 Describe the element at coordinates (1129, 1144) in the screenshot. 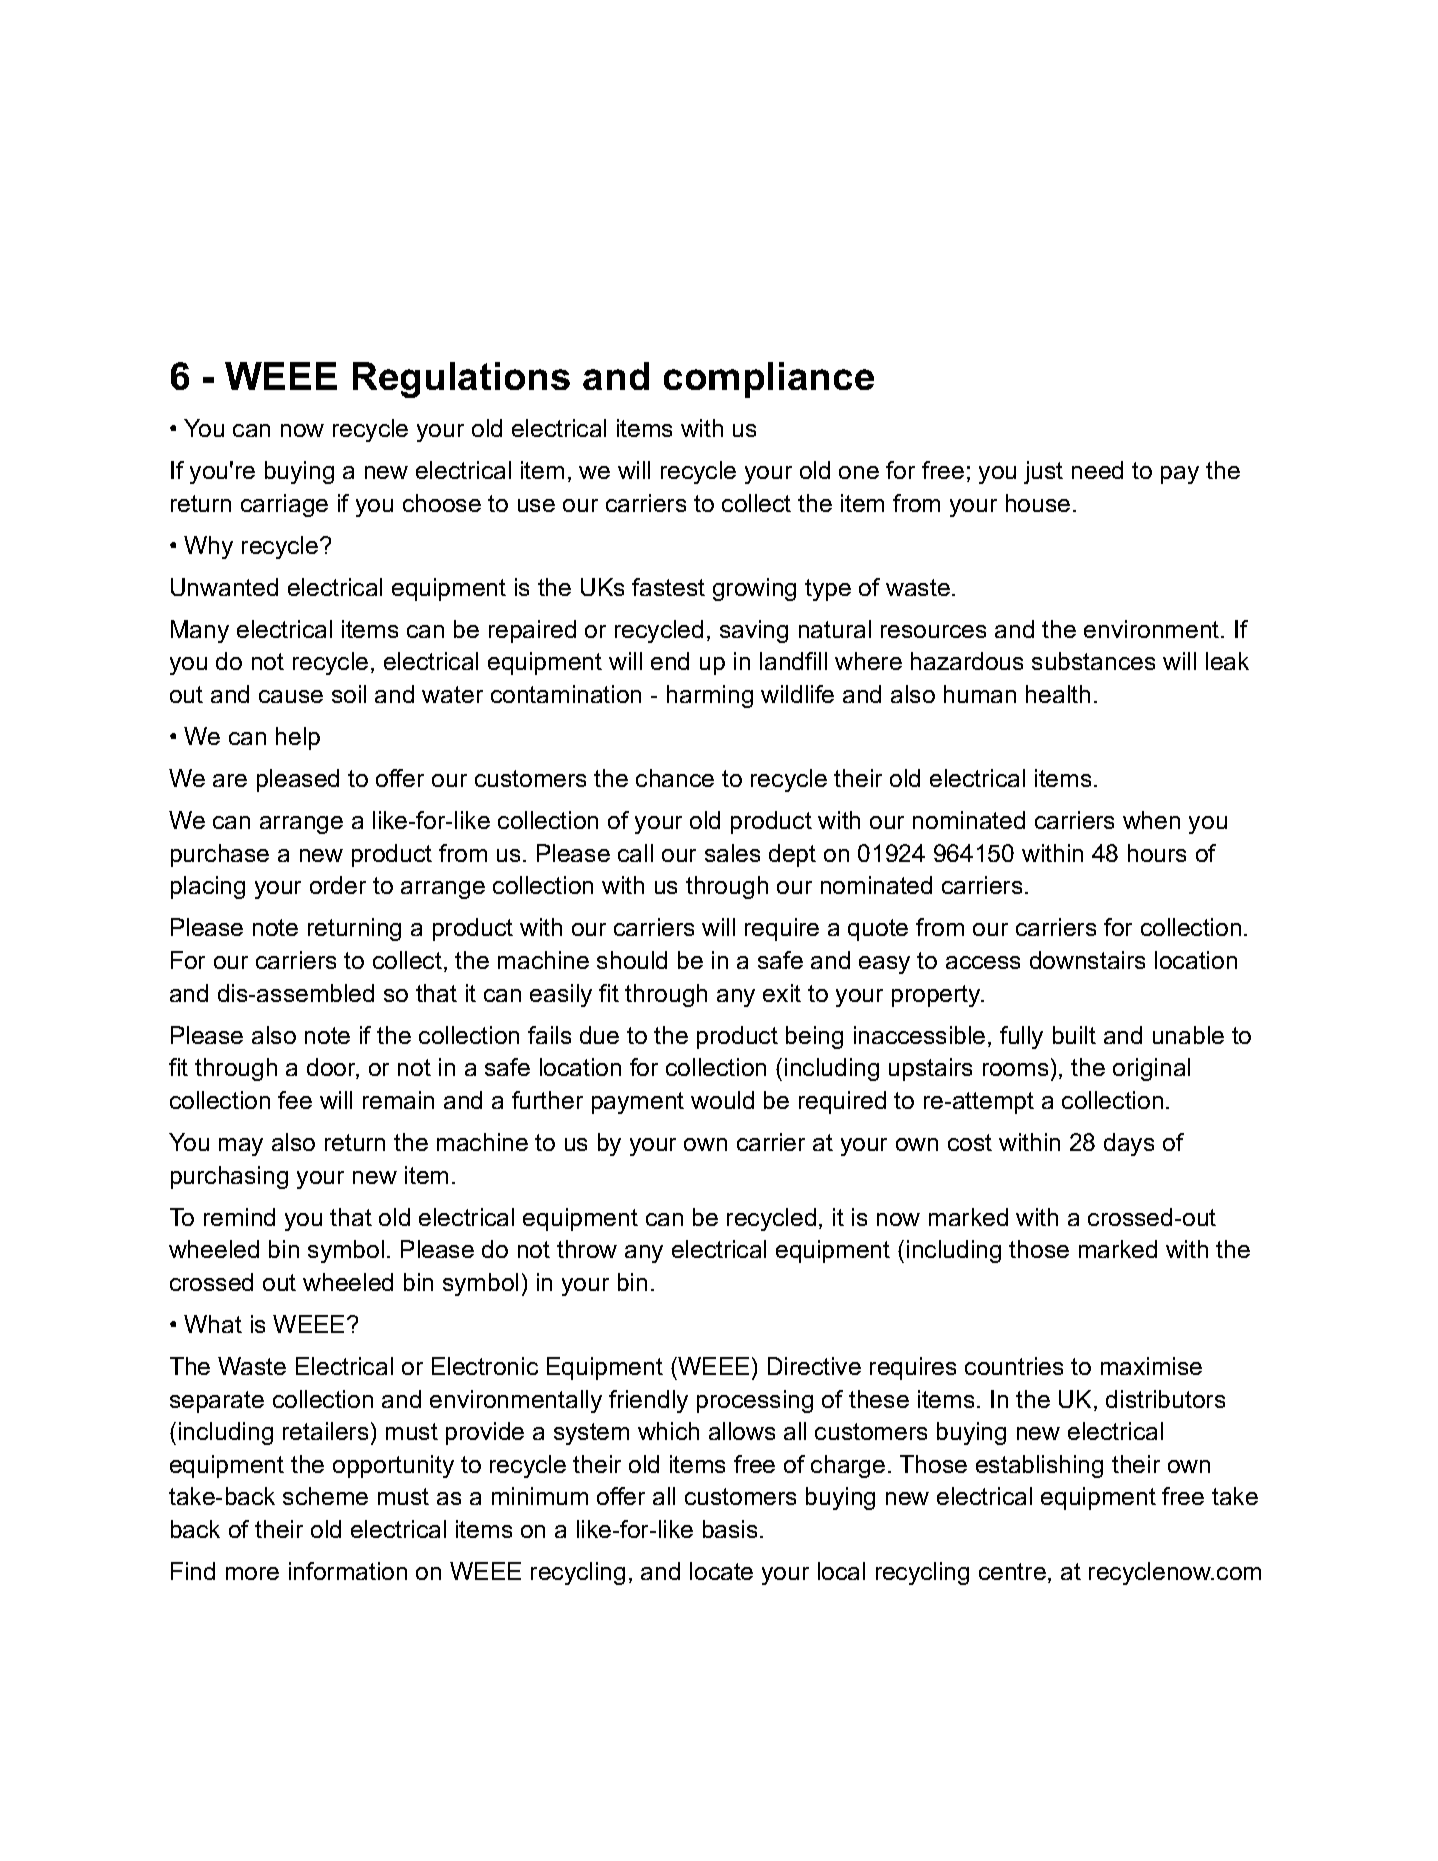

I see `days` at that location.
